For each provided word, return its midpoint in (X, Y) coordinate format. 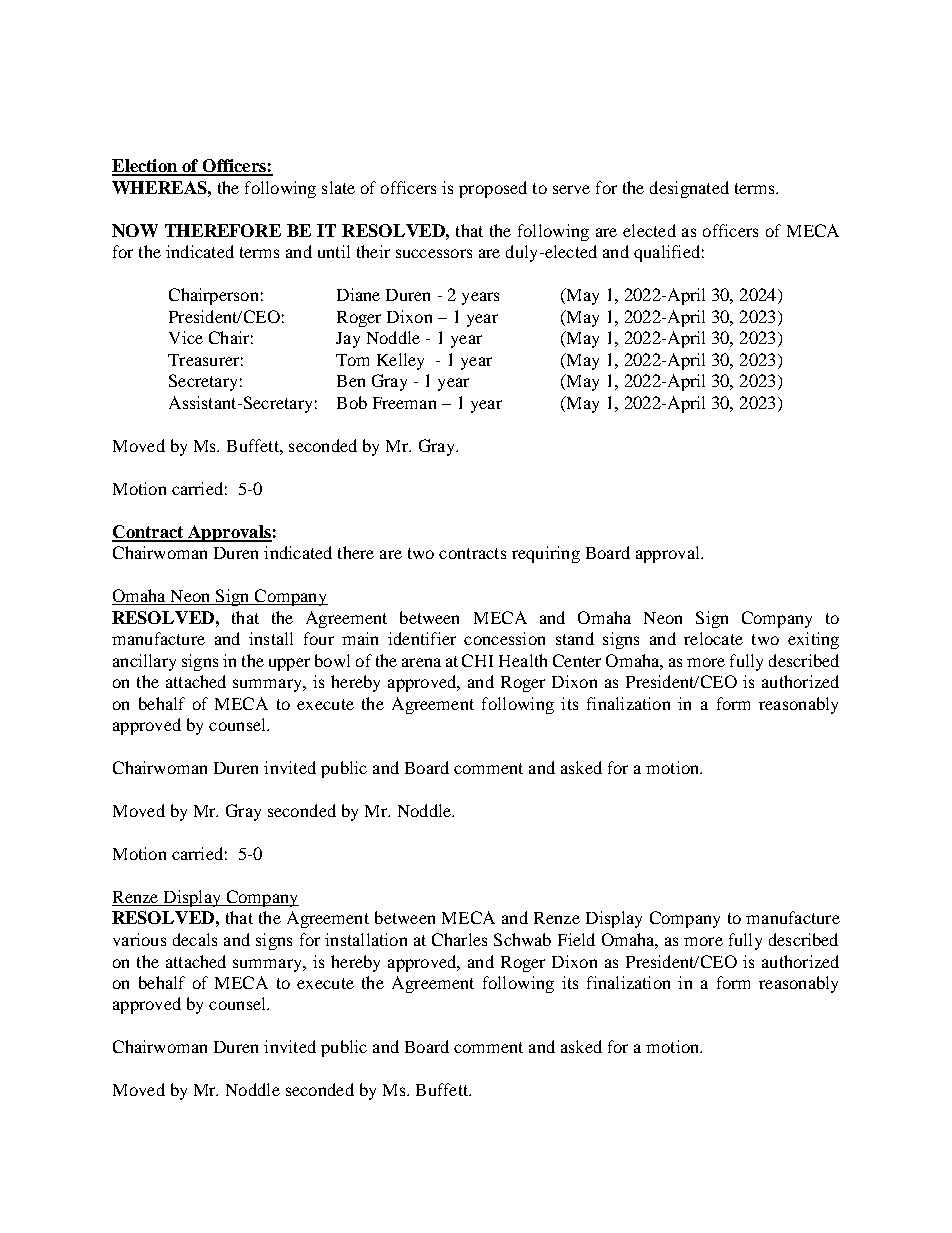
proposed (493, 189)
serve (571, 189)
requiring (546, 554)
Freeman (404, 403)
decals (195, 939)
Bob (352, 402)
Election (145, 167)
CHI (477, 660)
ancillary (144, 662)
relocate (713, 638)
